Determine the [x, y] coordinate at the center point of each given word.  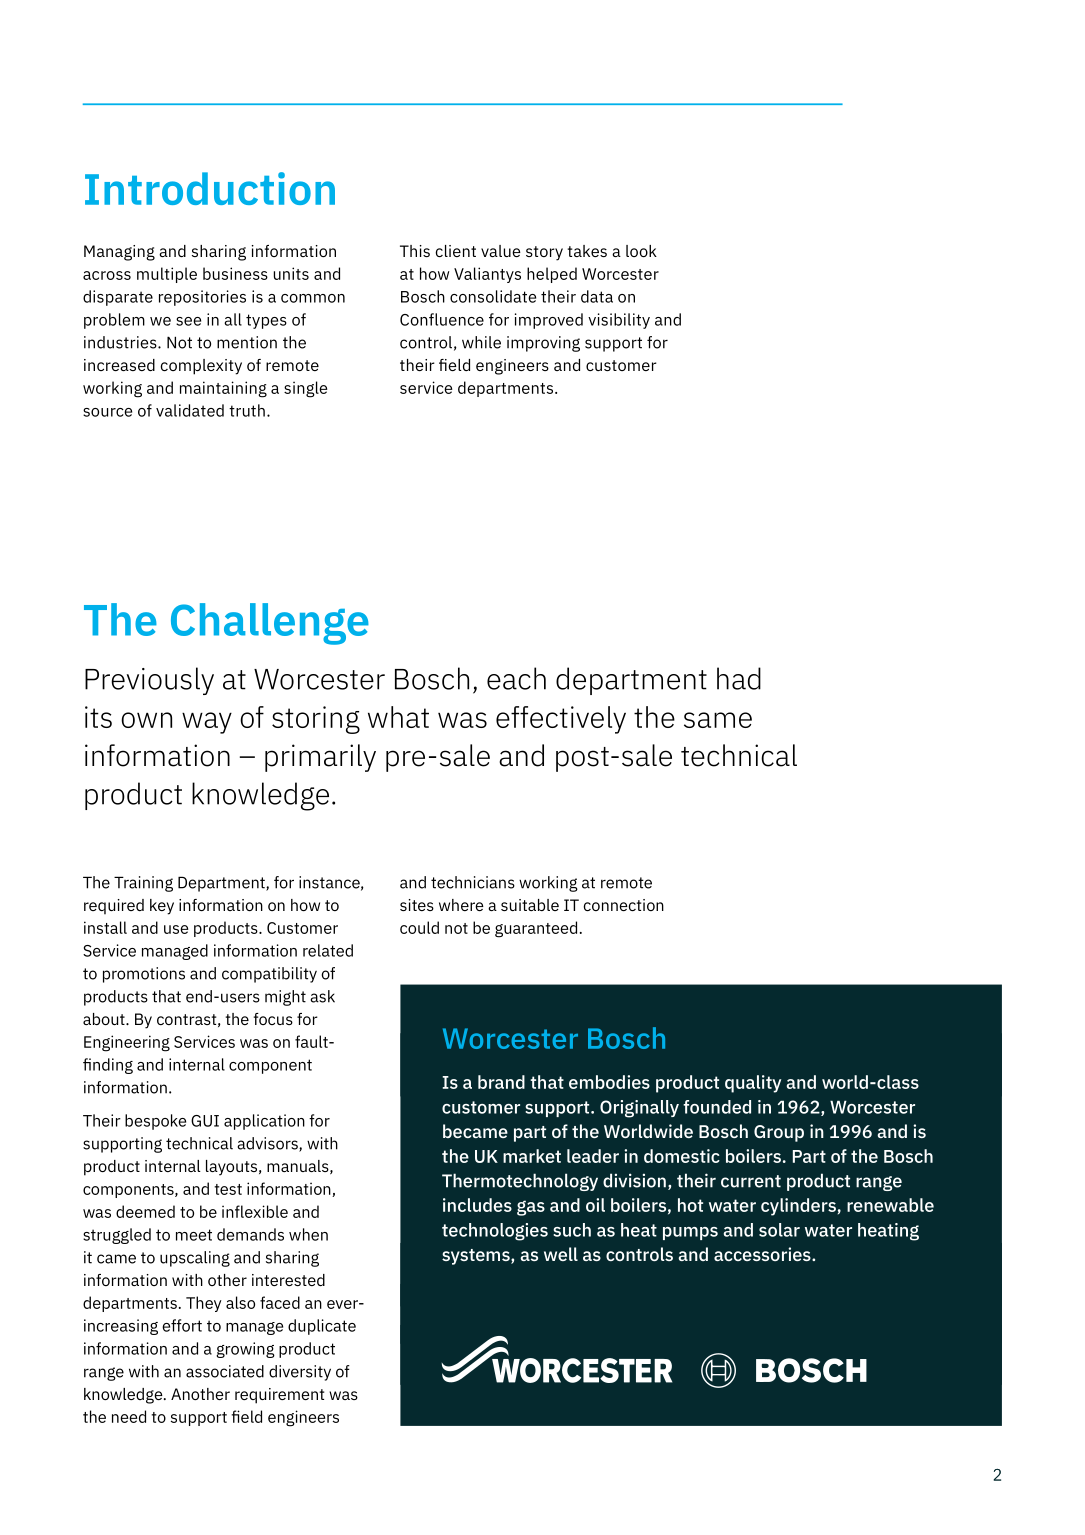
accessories [763, 1254]
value [501, 251]
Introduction [210, 188]
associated [225, 1371]
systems [477, 1257]
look [641, 251]
